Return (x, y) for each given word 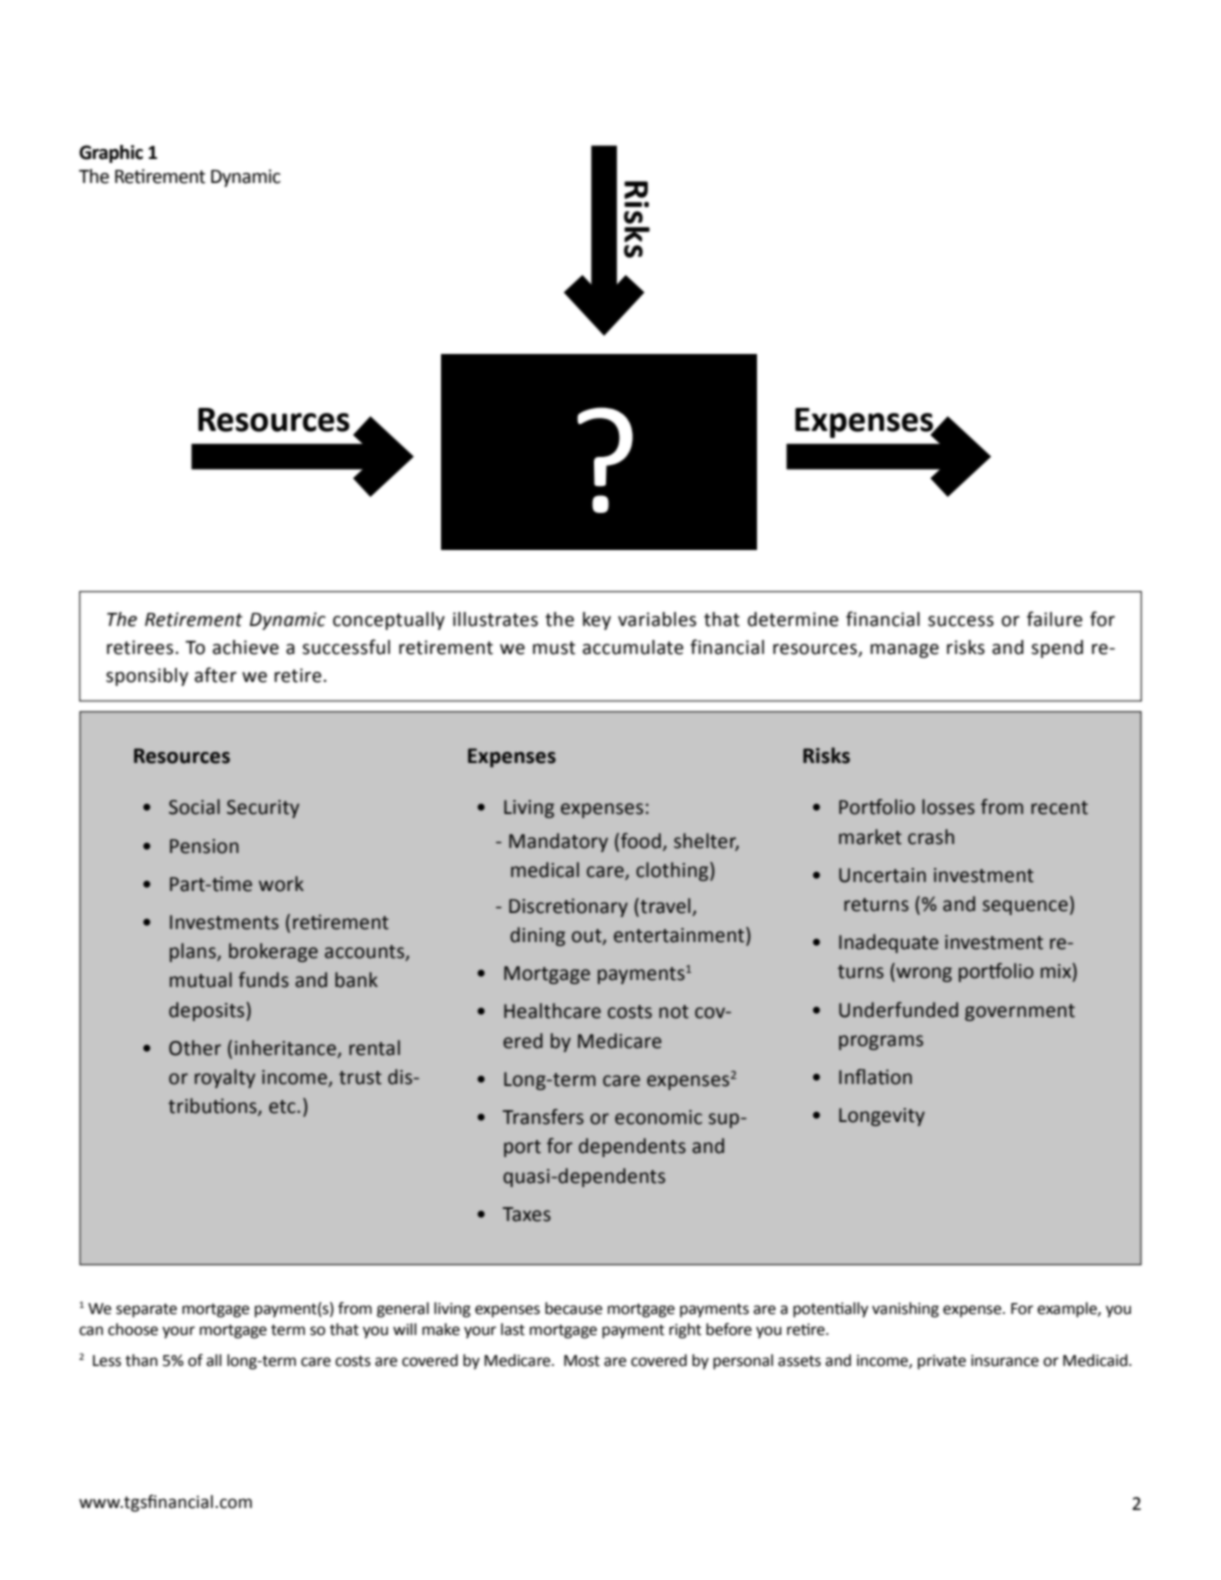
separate (146, 1310)
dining (537, 936)
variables (657, 619)
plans (194, 952)
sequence (1025, 907)
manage (904, 651)
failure (1055, 619)
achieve (246, 647)
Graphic (111, 154)
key (597, 621)
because (573, 1308)
